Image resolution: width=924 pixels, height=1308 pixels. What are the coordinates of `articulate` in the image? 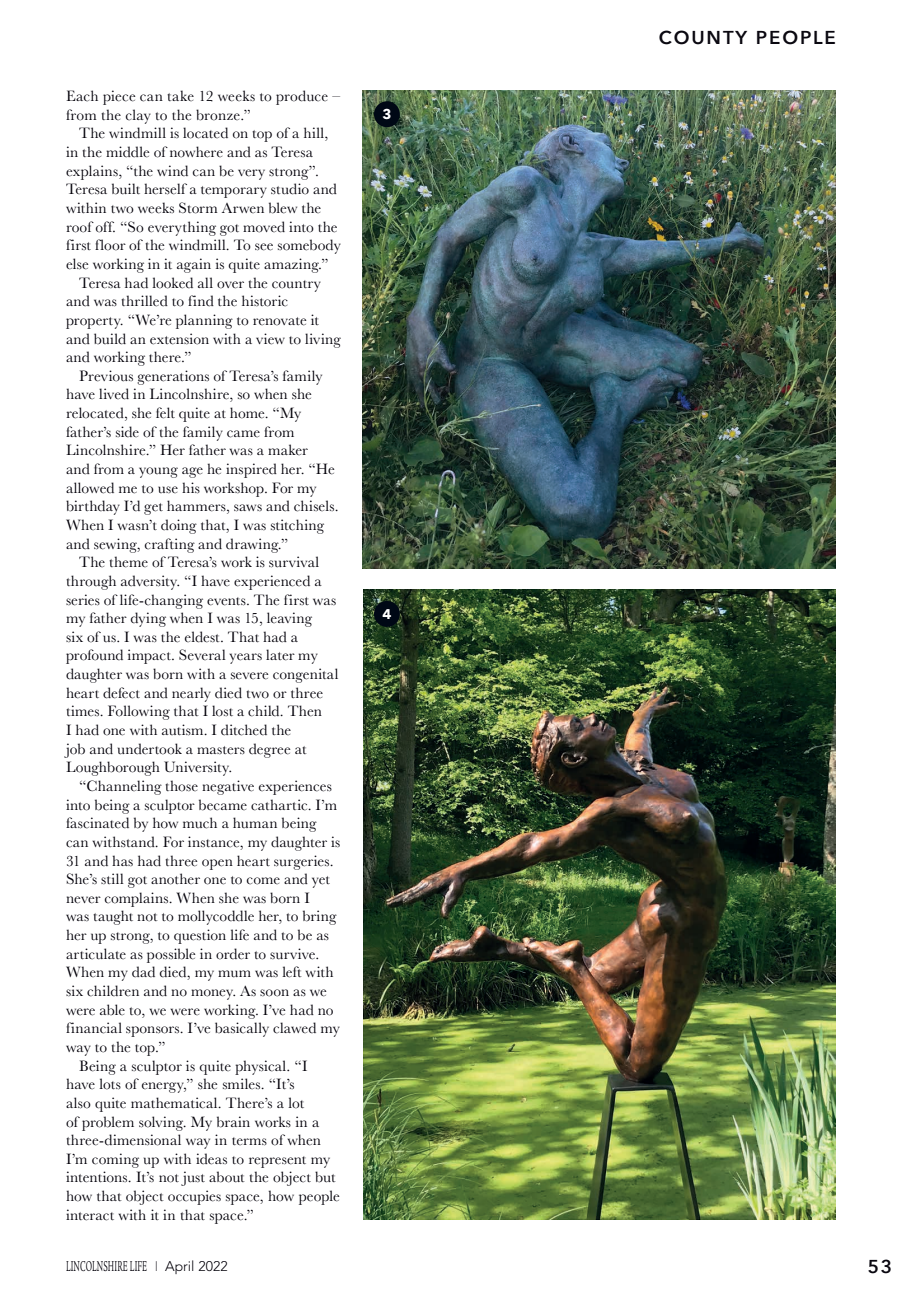 It's located at (96, 954).
